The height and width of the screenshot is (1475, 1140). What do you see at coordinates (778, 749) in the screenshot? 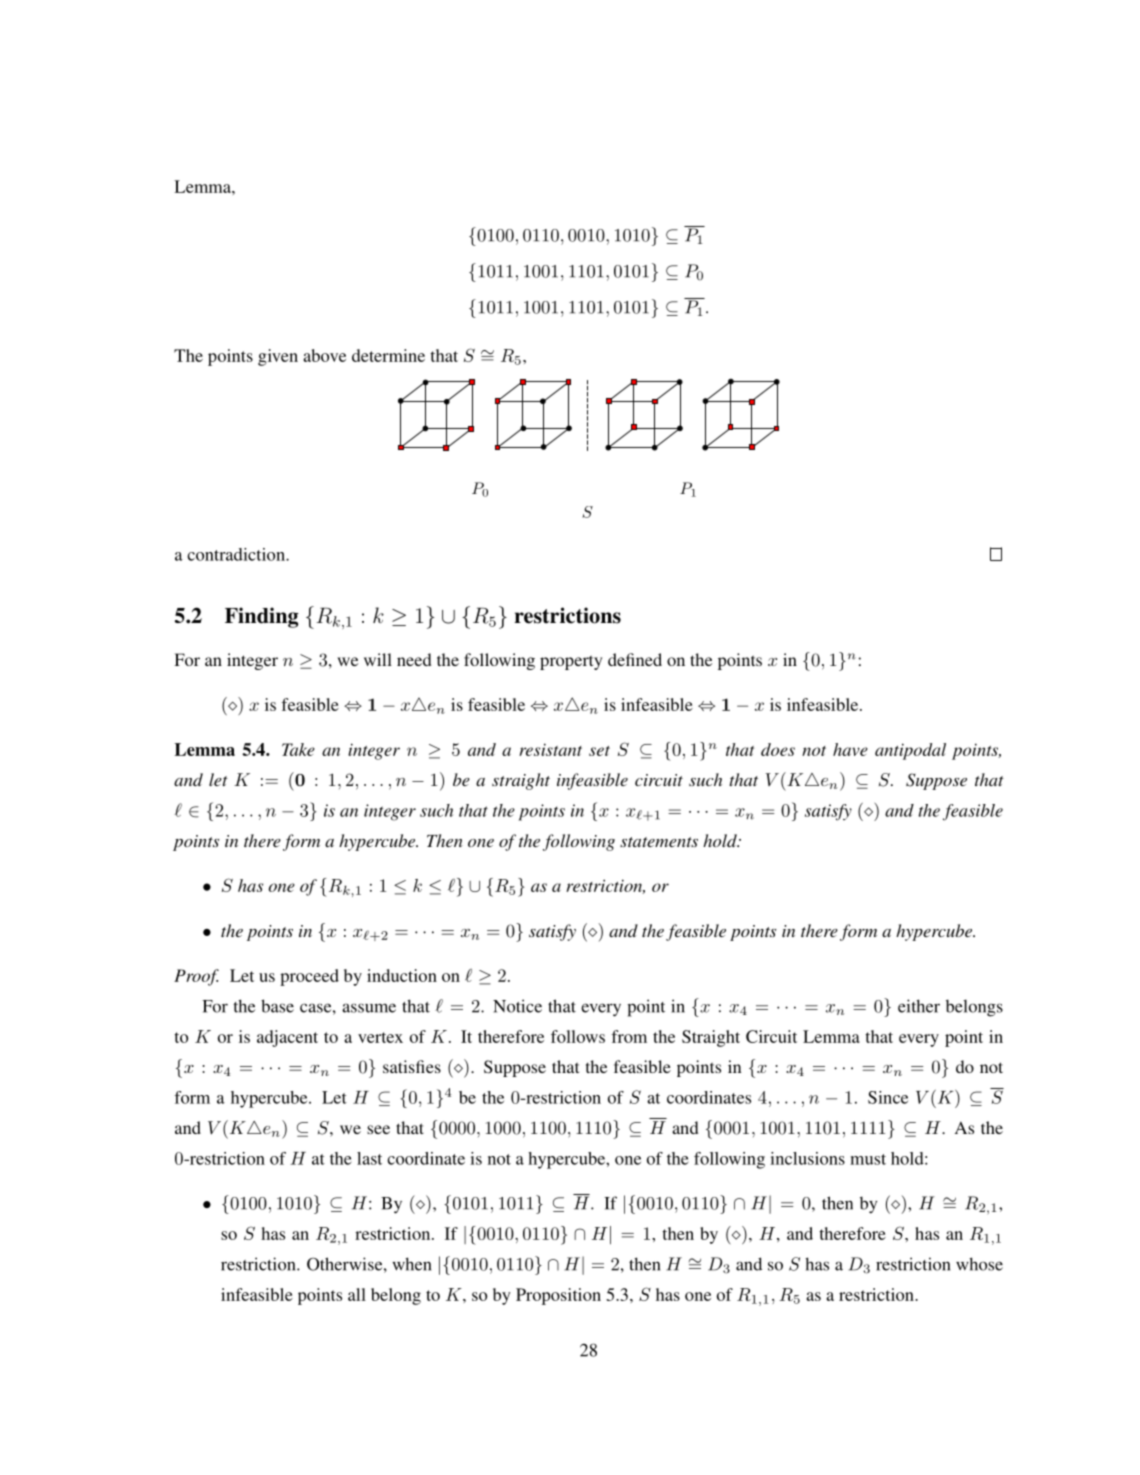
I see `does` at bounding box center [778, 749].
